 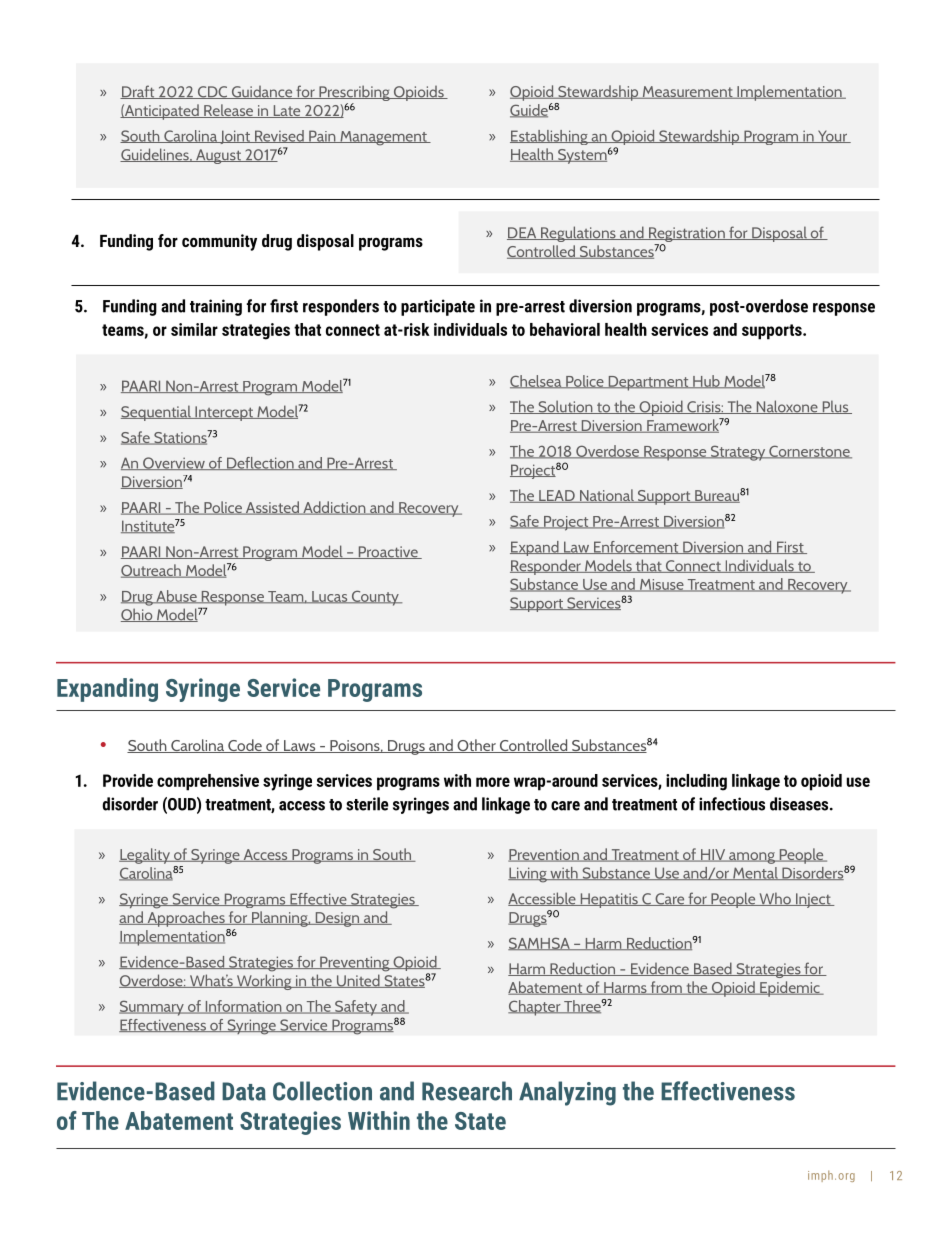 What do you see at coordinates (467, 1091) in the page?
I see `Research` at bounding box center [467, 1091].
